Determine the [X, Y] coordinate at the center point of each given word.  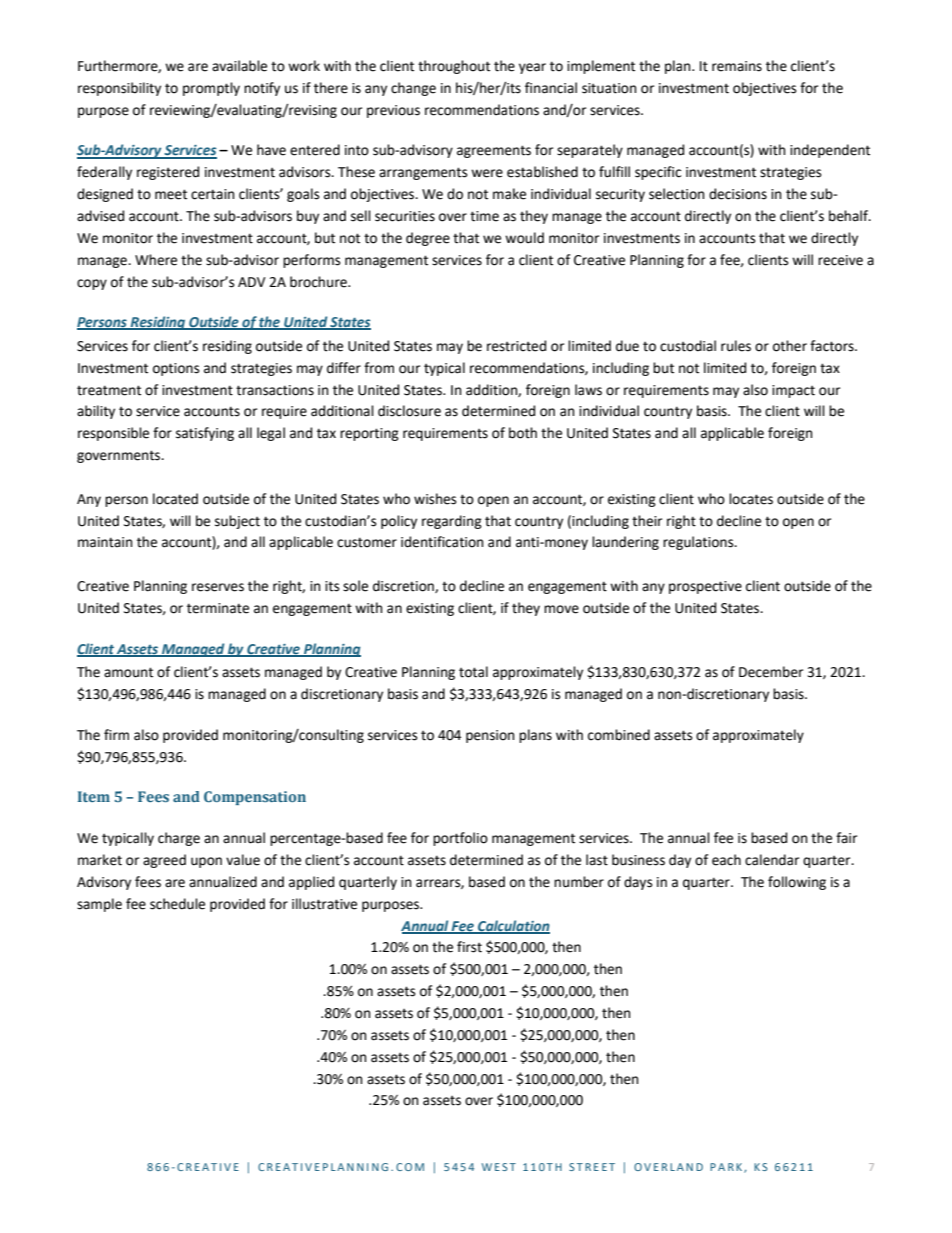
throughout [454, 67]
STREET [592, 1167]
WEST [499, 1167]
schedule [177, 904]
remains [737, 66]
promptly [211, 89]
